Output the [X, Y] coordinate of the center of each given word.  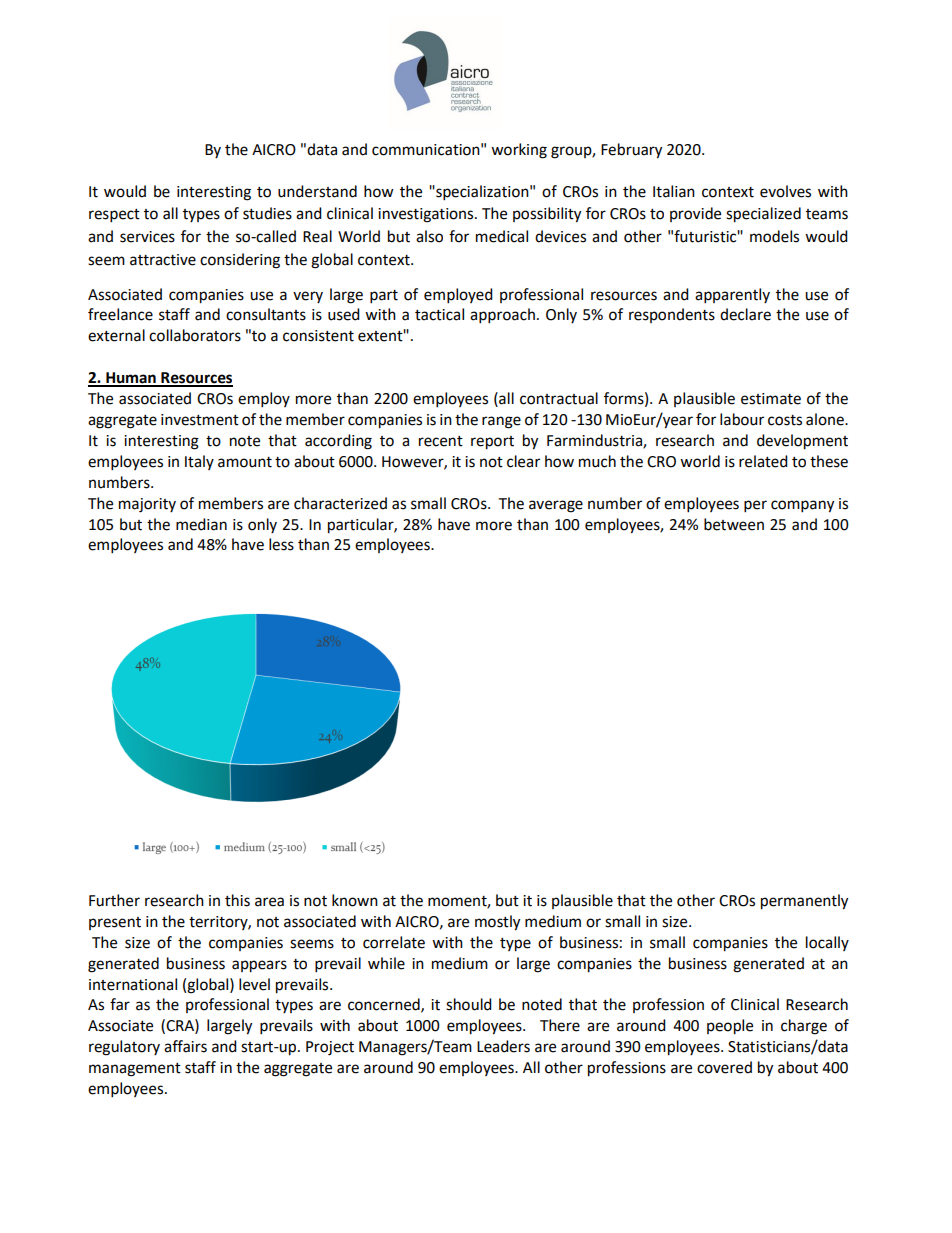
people [730, 1027]
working [519, 151]
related [763, 461]
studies [267, 213]
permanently [804, 902]
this [237, 900]
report [492, 443]
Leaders [503, 1046]
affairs [185, 1046]
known [355, 900]
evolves [785, 191]
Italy [199, 462]
